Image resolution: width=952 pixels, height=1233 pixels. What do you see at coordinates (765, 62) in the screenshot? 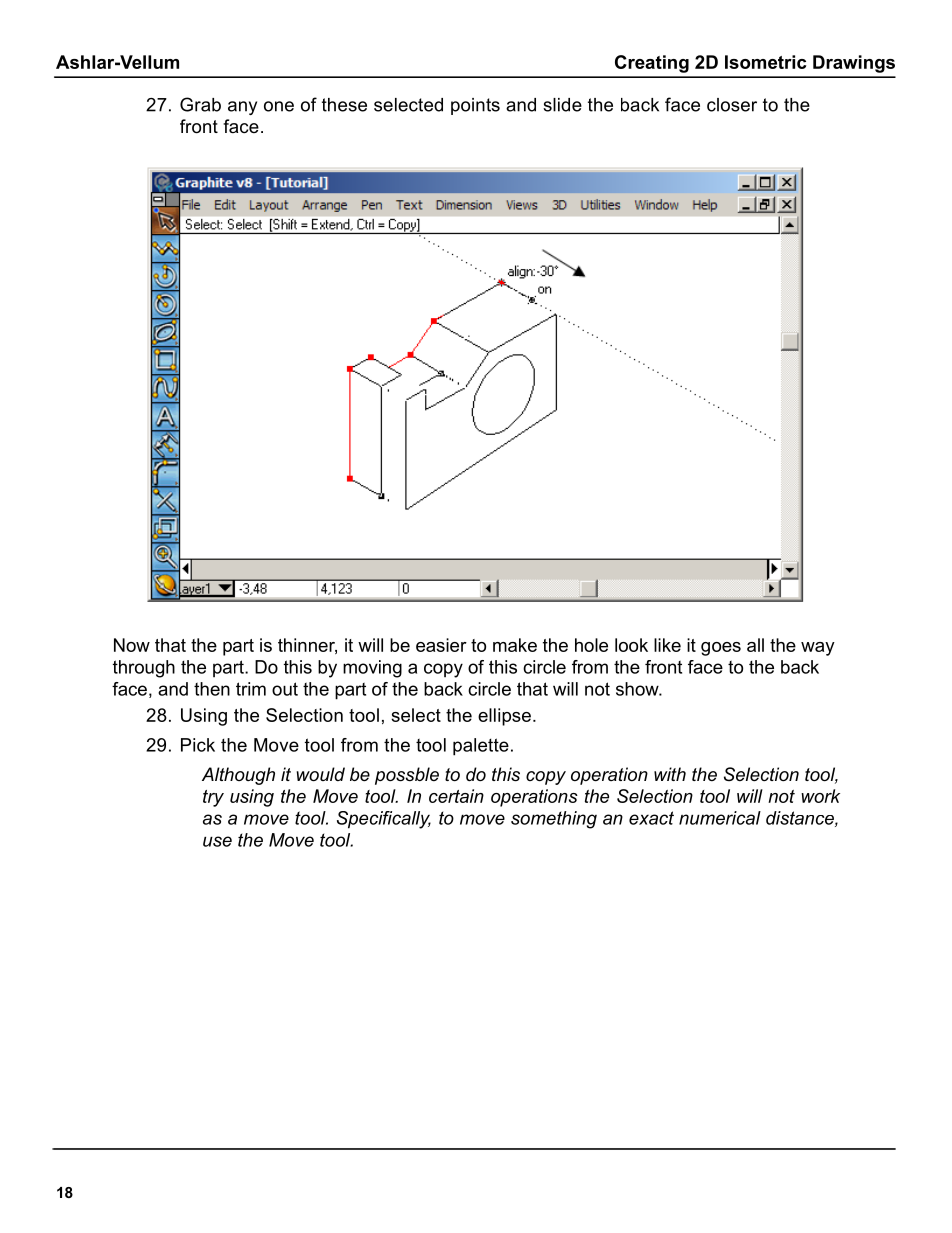
I see `Isometric` at bounding box center [765, 62].
